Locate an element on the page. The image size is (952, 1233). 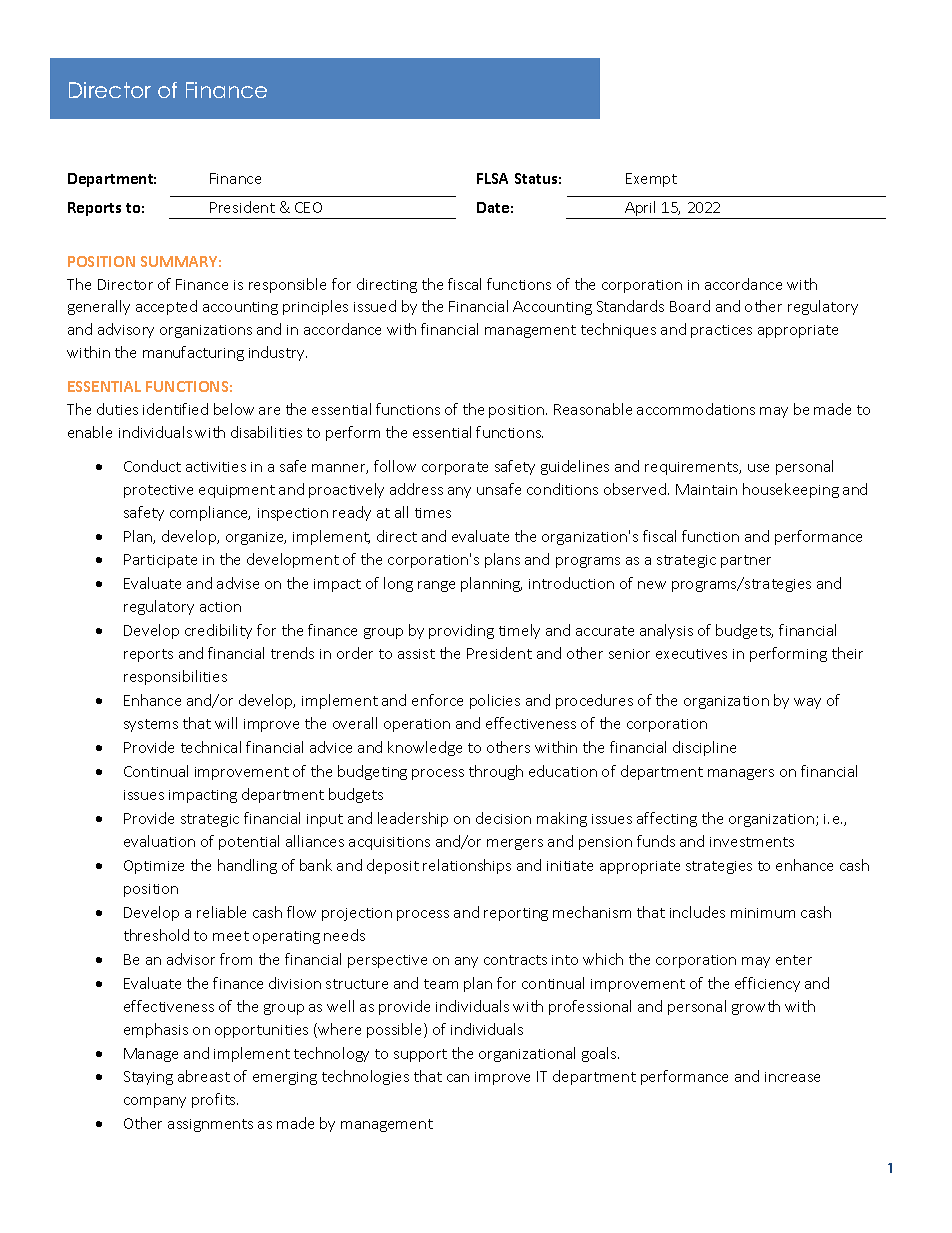
partner is located at coordinates (746, 561).
